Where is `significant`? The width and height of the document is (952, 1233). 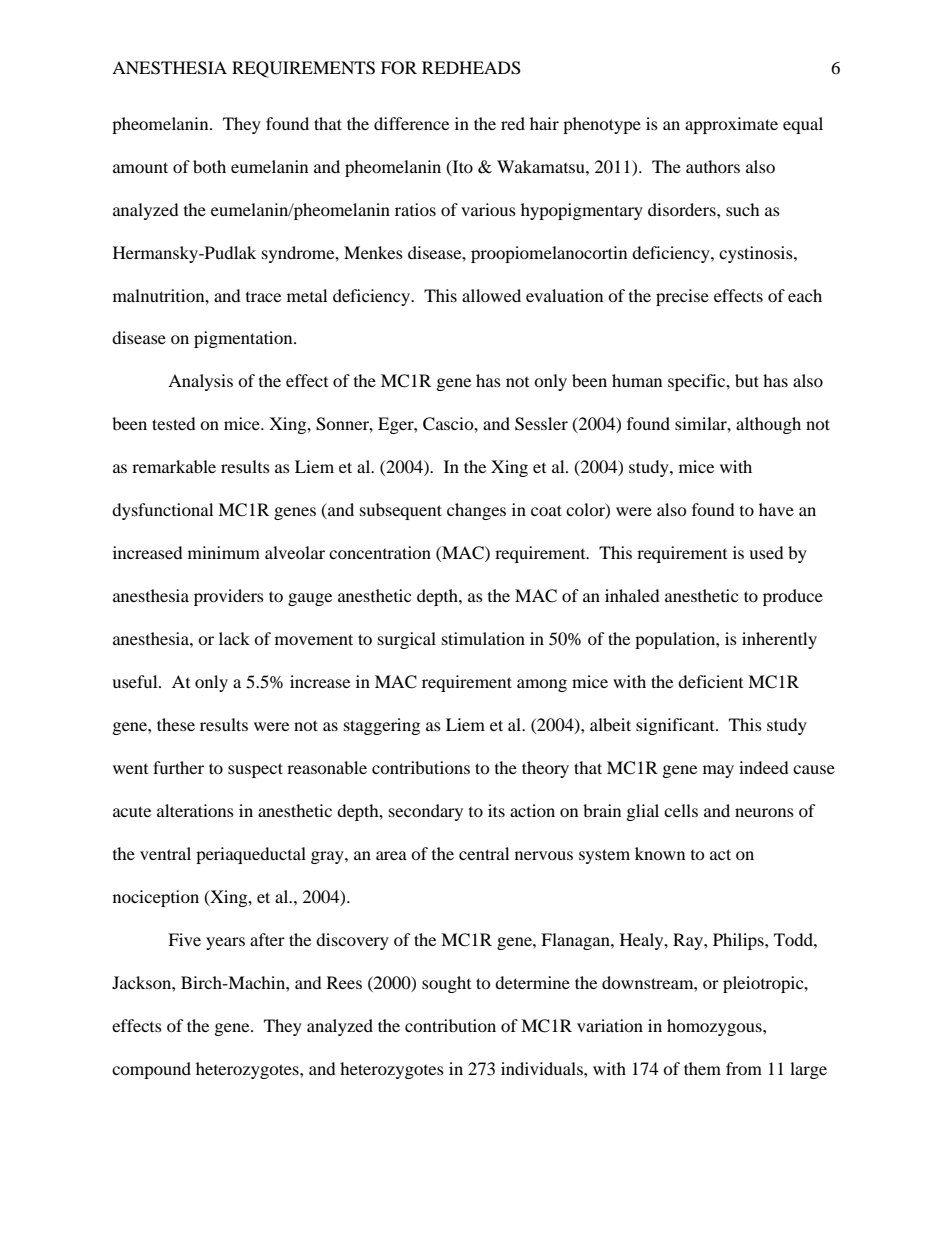
significant is located at coordinates (676, 726).
